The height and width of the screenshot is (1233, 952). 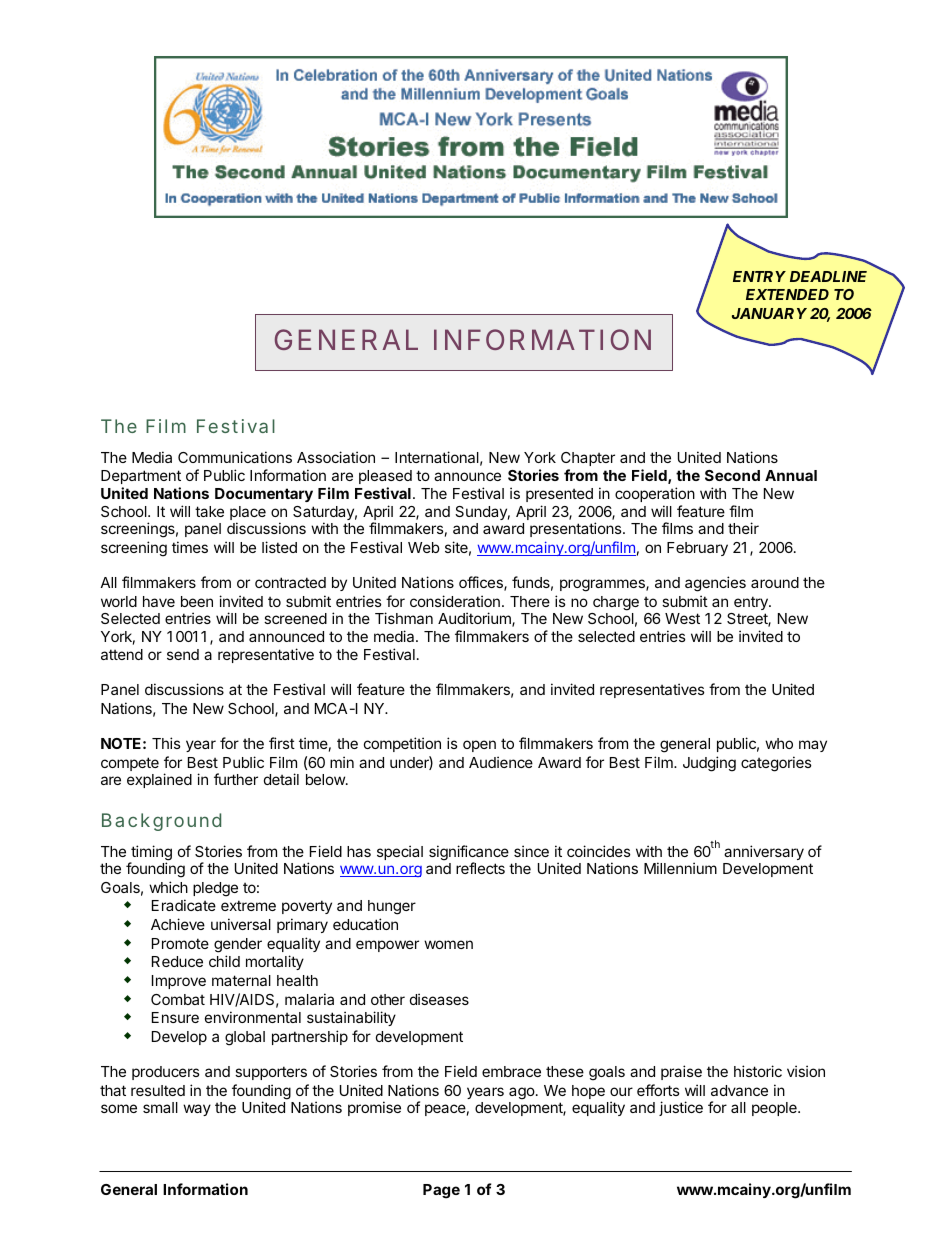 I want to click on Page, so click(x=441, y=1191).
